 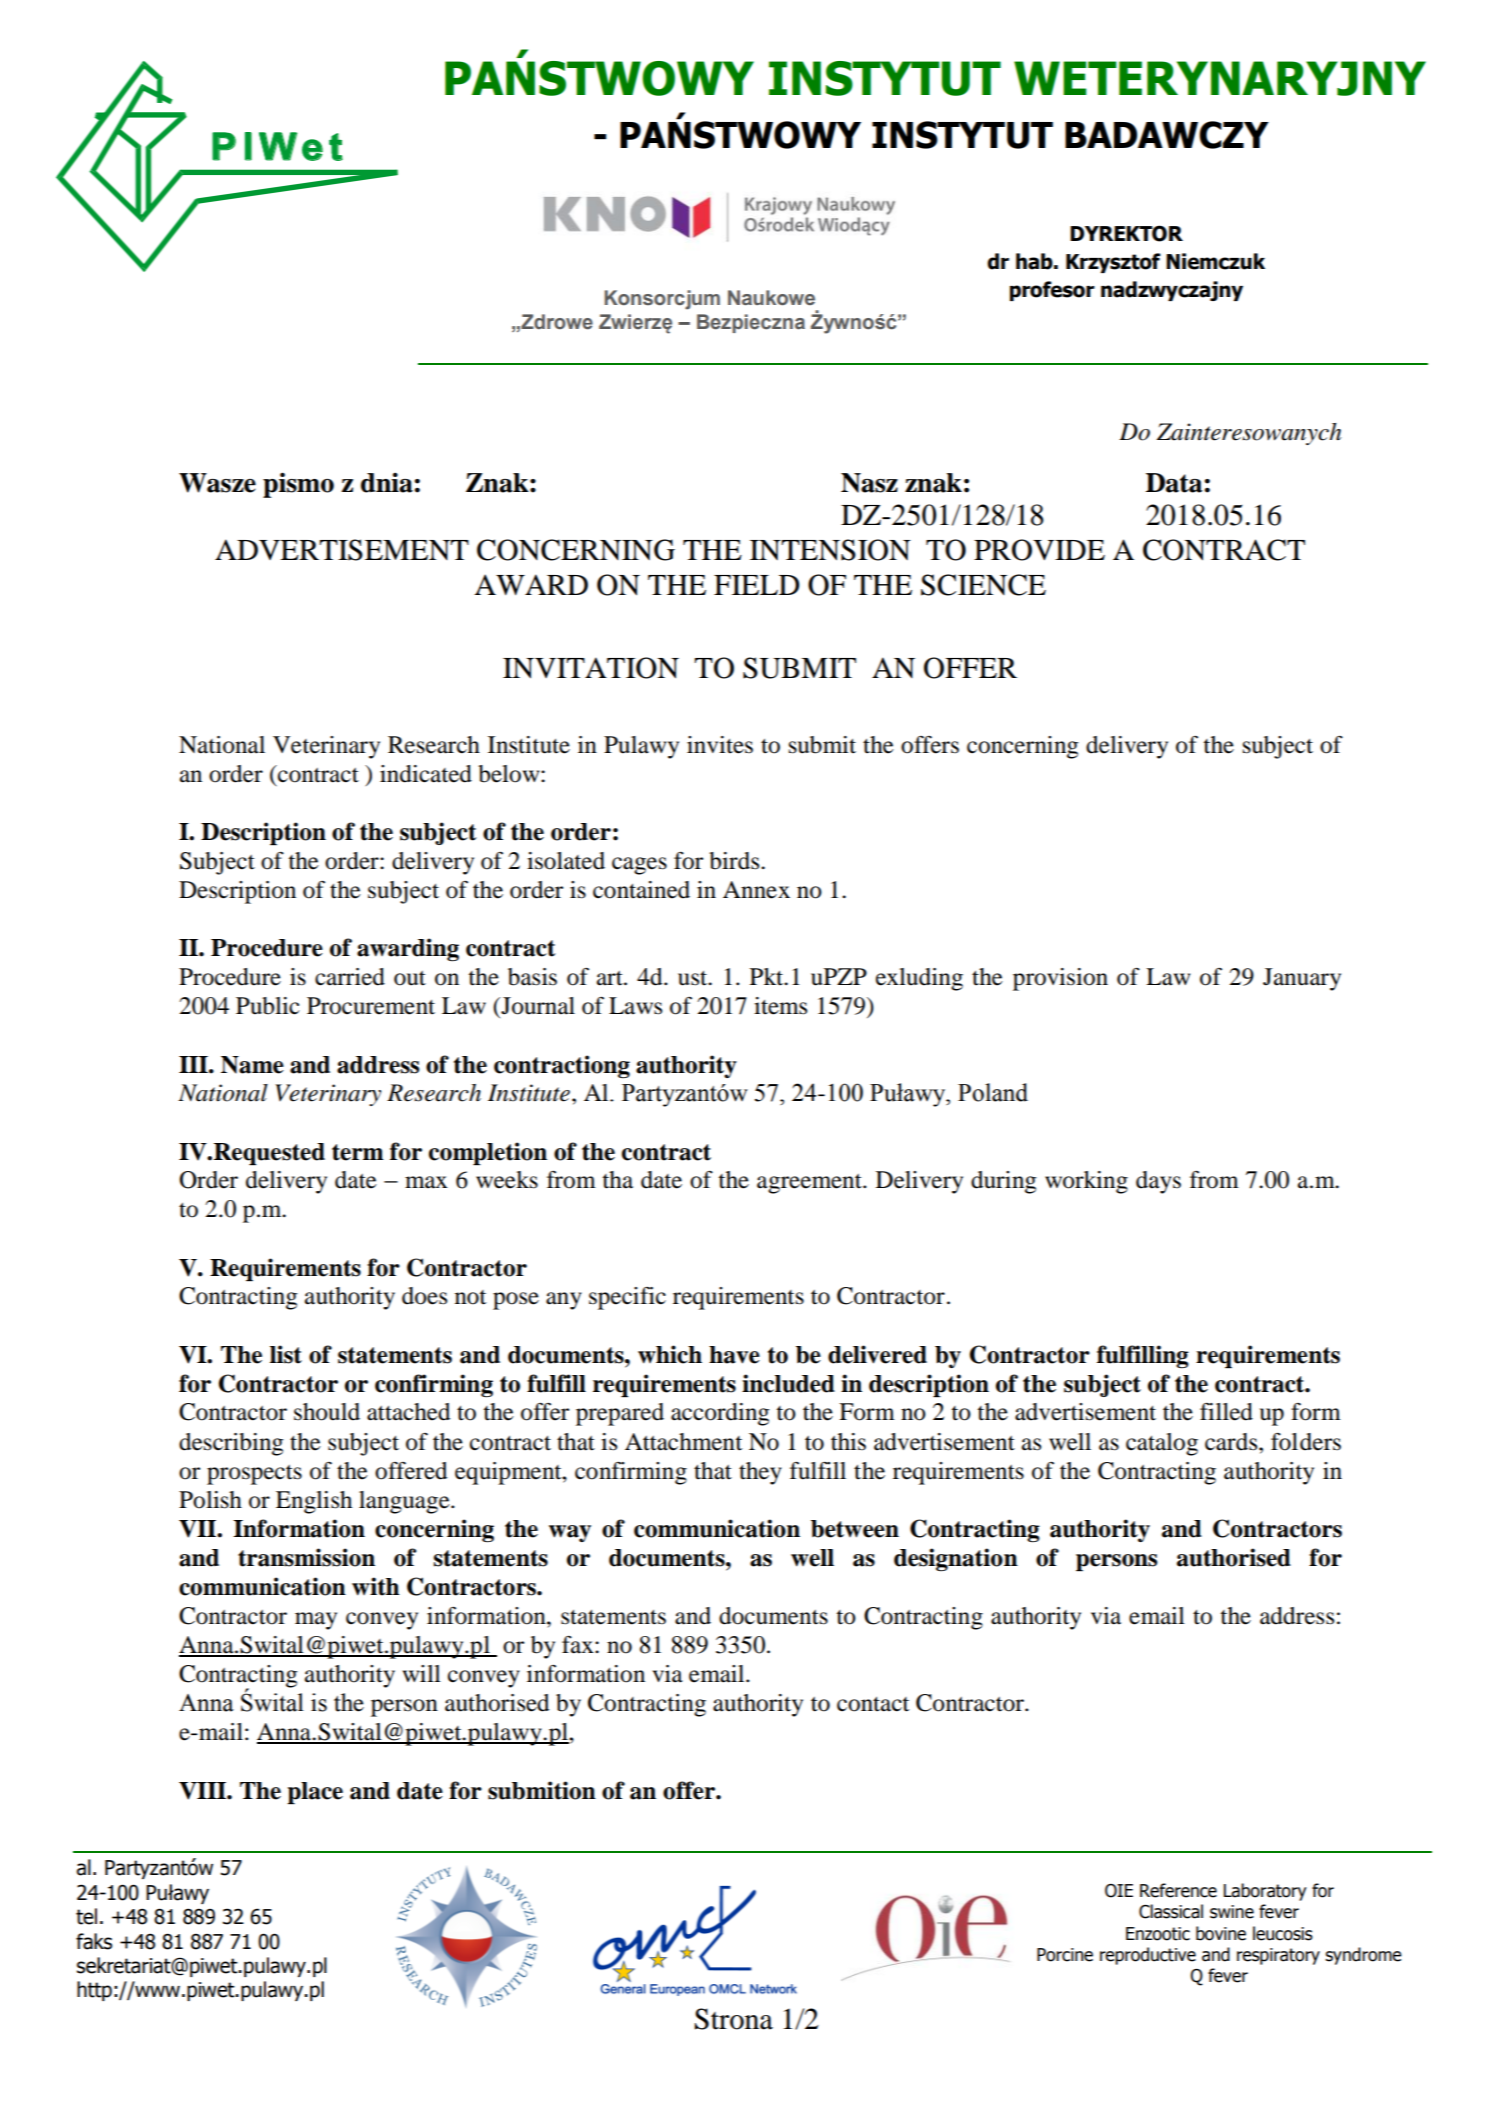 I want to click on January, so click(x=1302, y=979).
